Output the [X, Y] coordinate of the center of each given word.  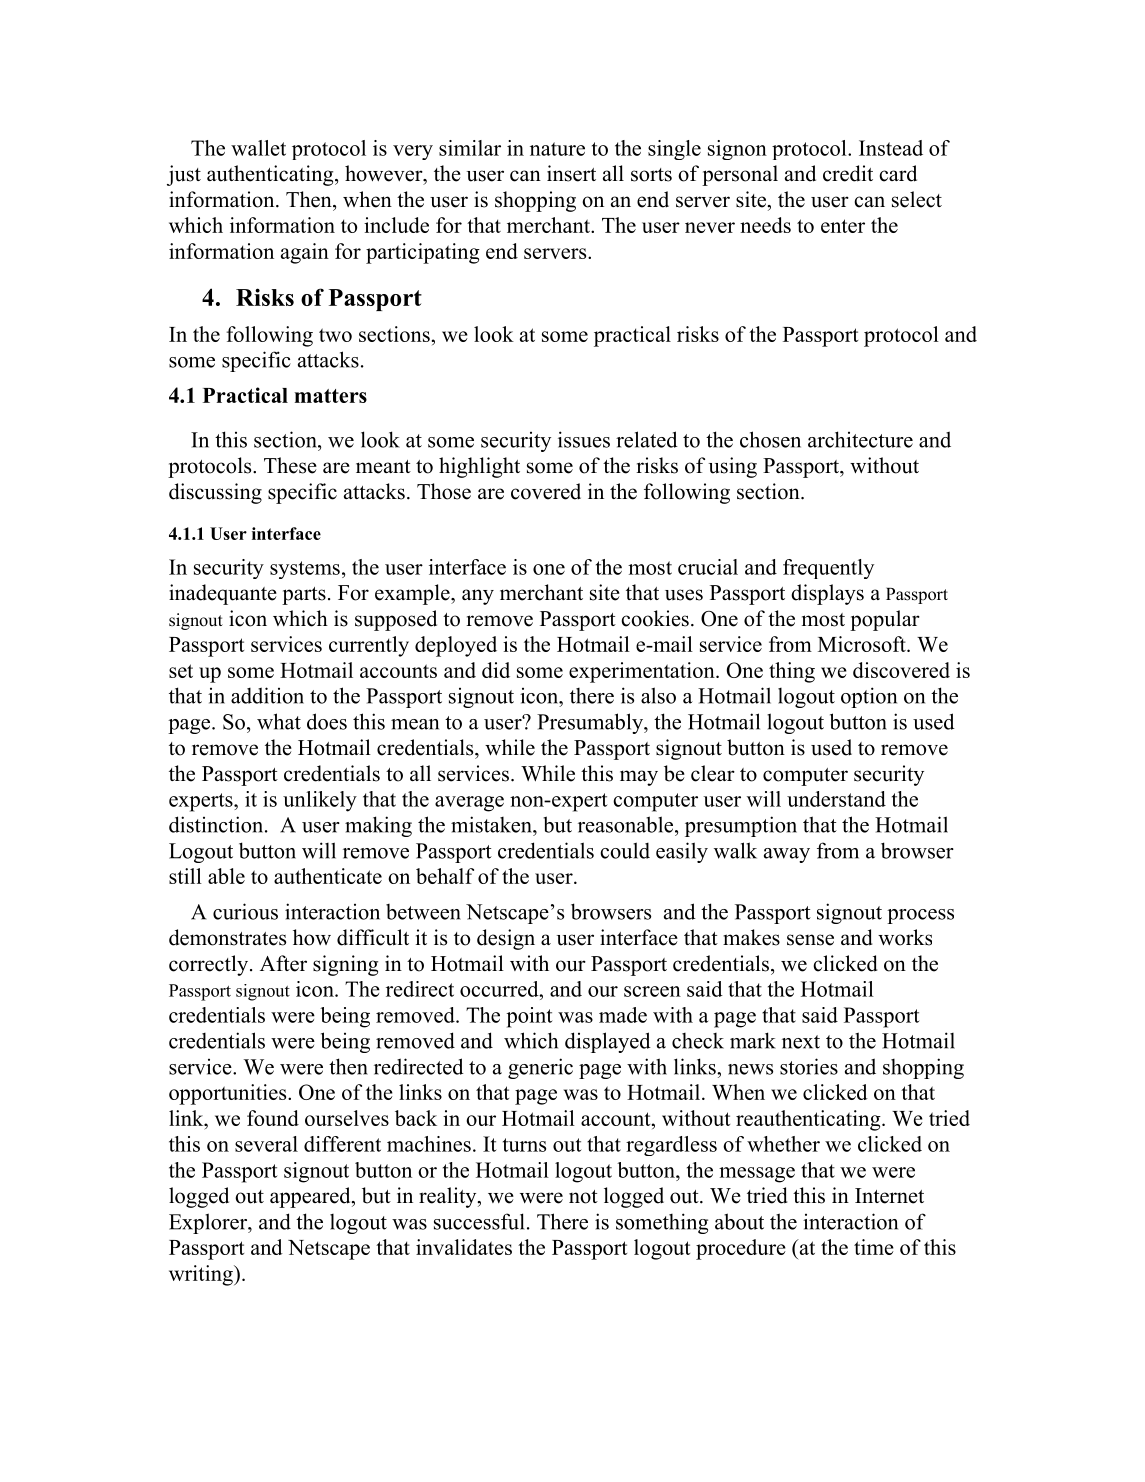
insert [571, 173]
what [279, 721]
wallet [258, 148]
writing [202, 1275]
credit [848, 173]
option [869, 697]
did [496, 670]
